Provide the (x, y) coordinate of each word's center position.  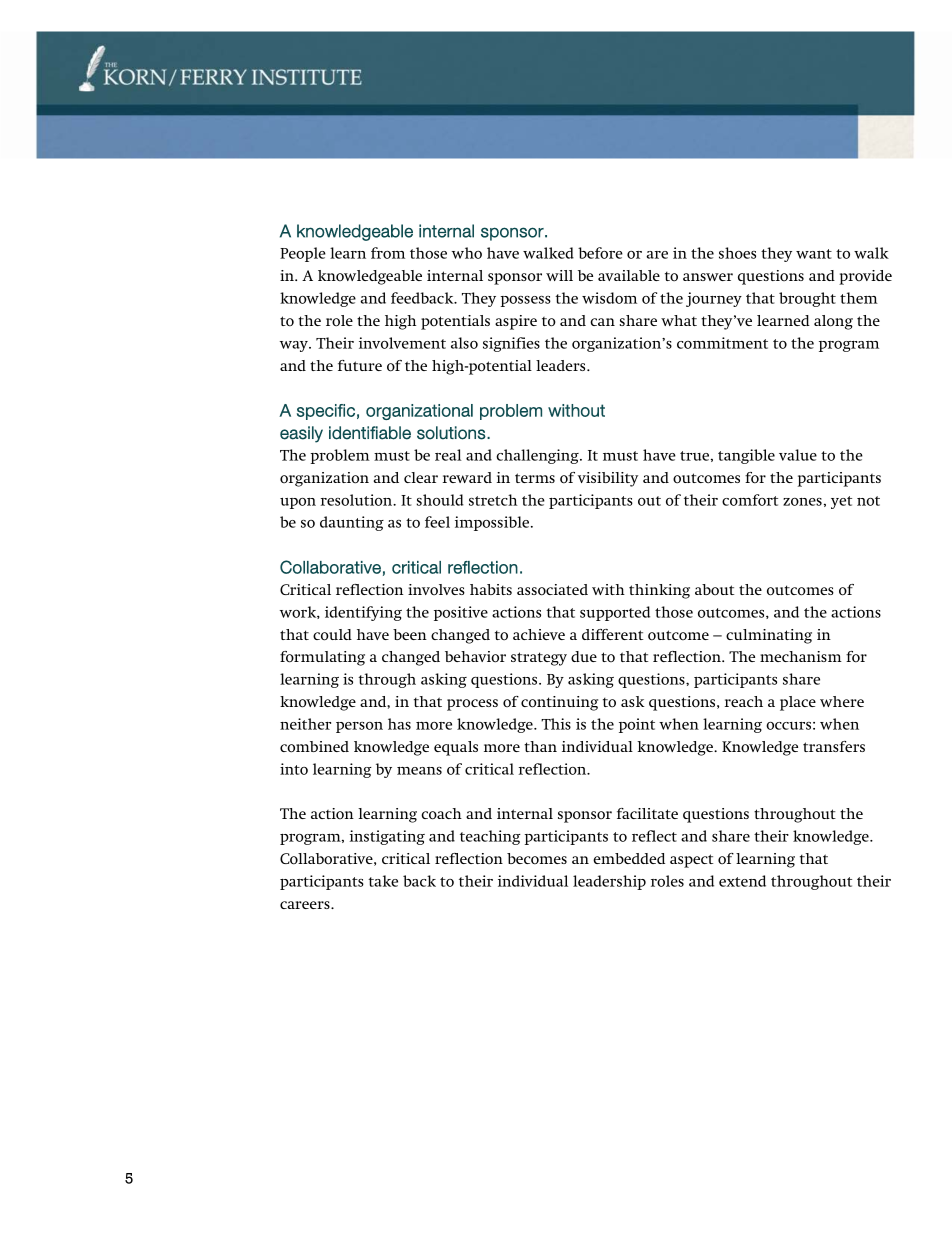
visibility (607, 479)
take (383, 881)
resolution (358, 500)
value (798, 455)
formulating (322, 658)
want (814, 254)
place (798, 703)
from (388, 253)
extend (742, 881)
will (559, 275)
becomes (537, 859)
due (584, 656)
